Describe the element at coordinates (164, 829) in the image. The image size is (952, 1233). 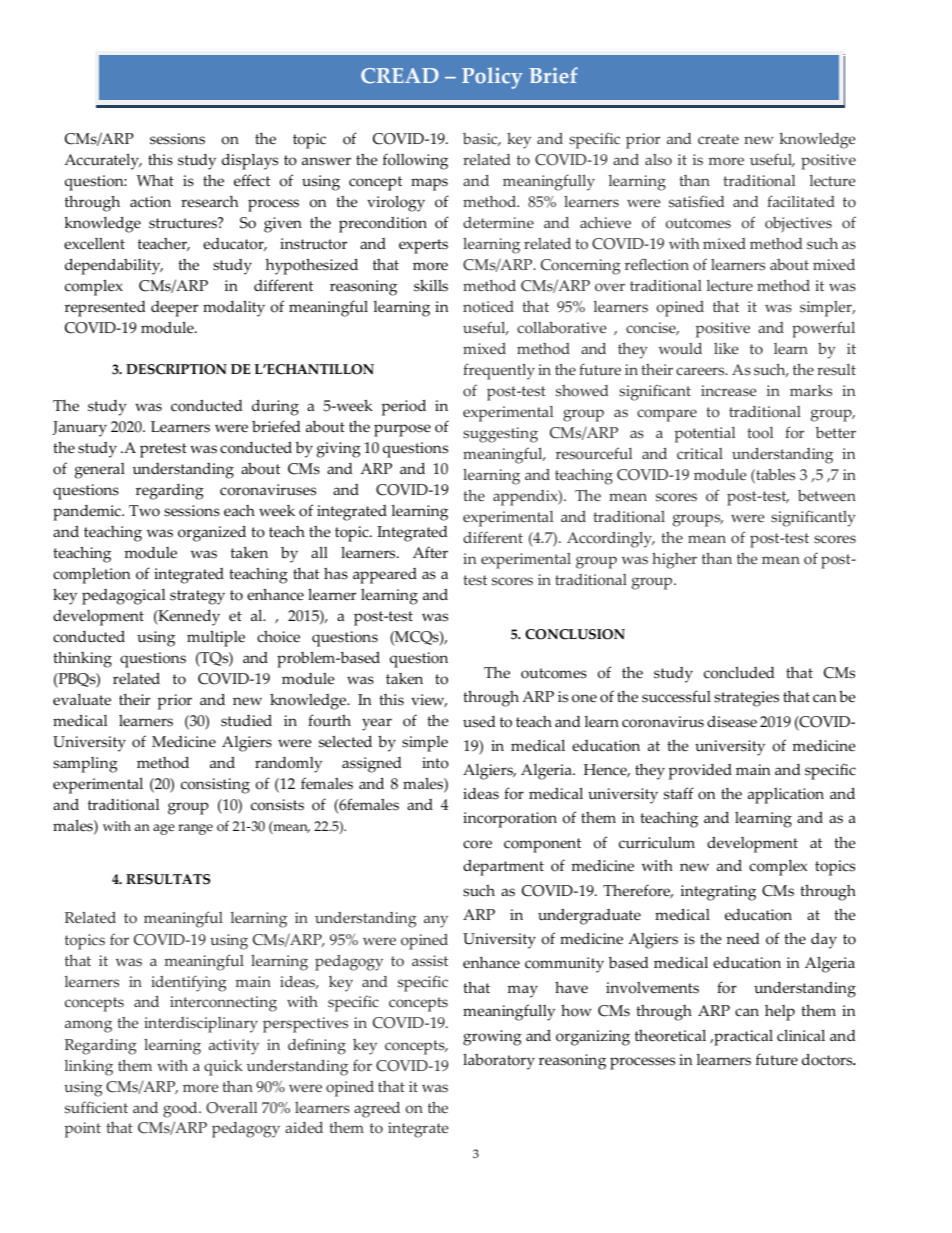
I see `age` at that location.
